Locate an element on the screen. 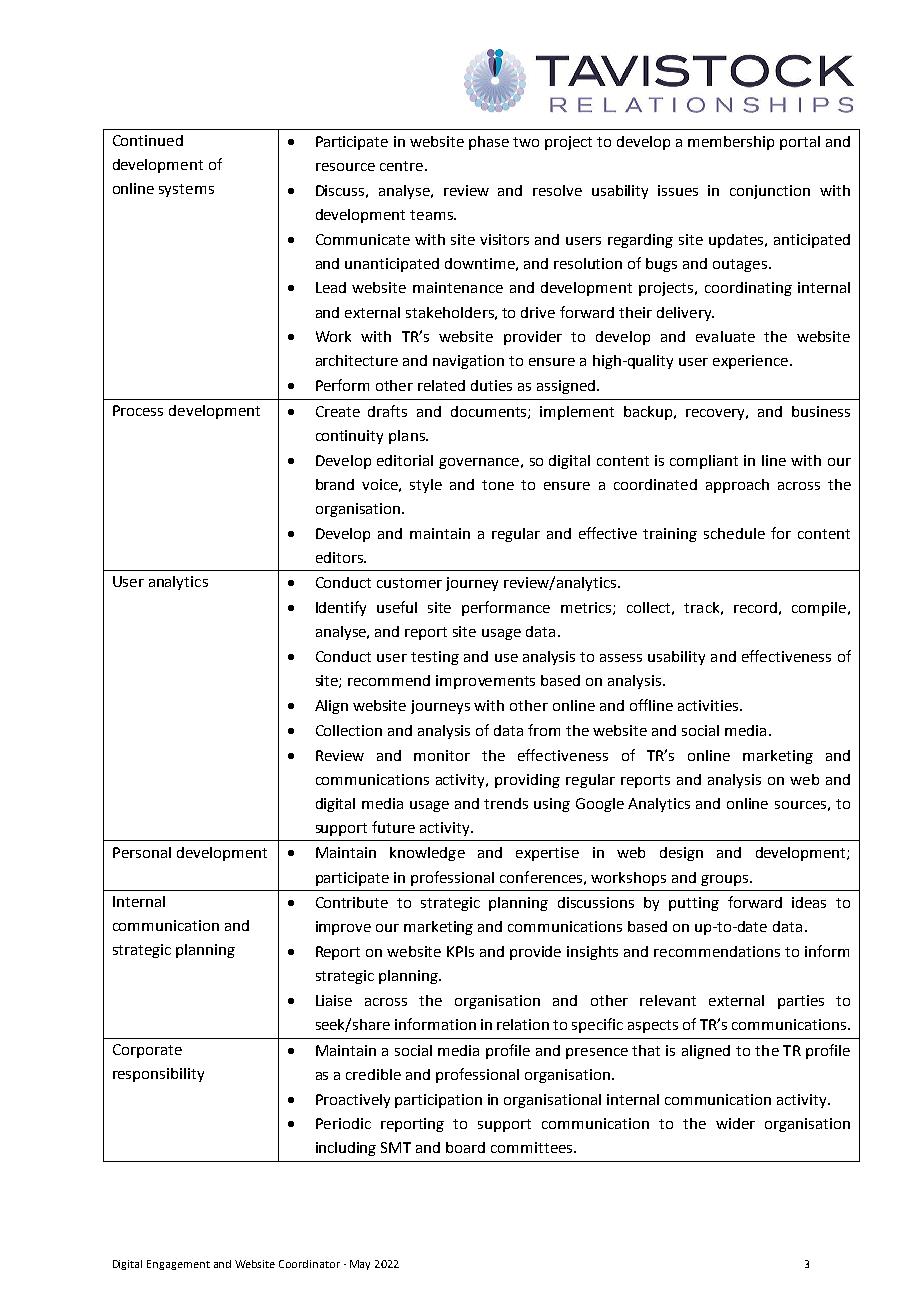 Image resolution: width=924 pixels, height=1308 pixels. testing is located at coordinates (435, 658).
